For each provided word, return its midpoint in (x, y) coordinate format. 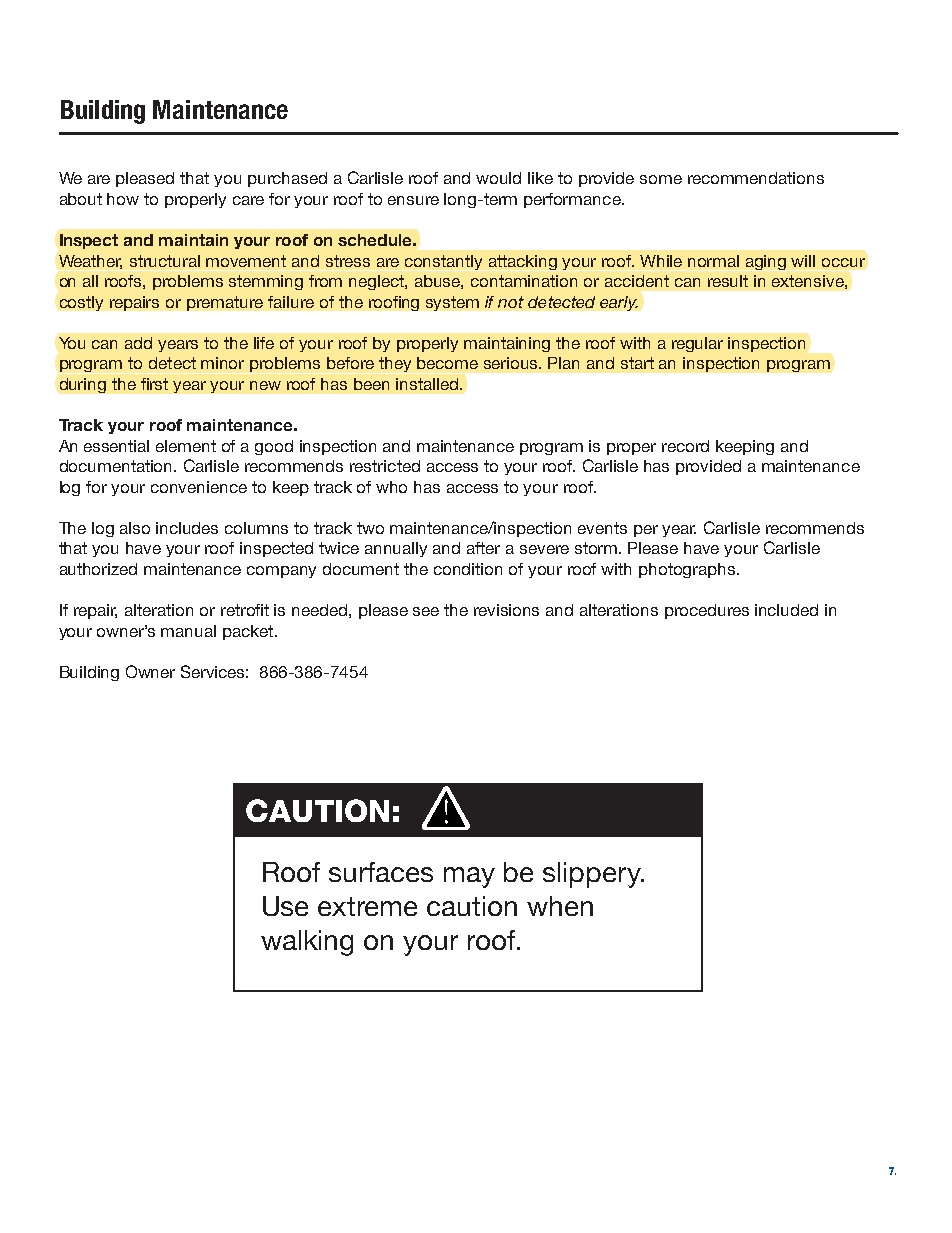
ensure (413, 200)
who (391, 487)
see (426, 611)
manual (188, 631)
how (123, 199)
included (786, 610)
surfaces (381, 872)
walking (307, 943)
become (447, 363)
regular (697, 344)
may (469, 877)
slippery (593, 875)
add (138, 343)
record (685, 446)
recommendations (756, 178)
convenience (199, 487)
